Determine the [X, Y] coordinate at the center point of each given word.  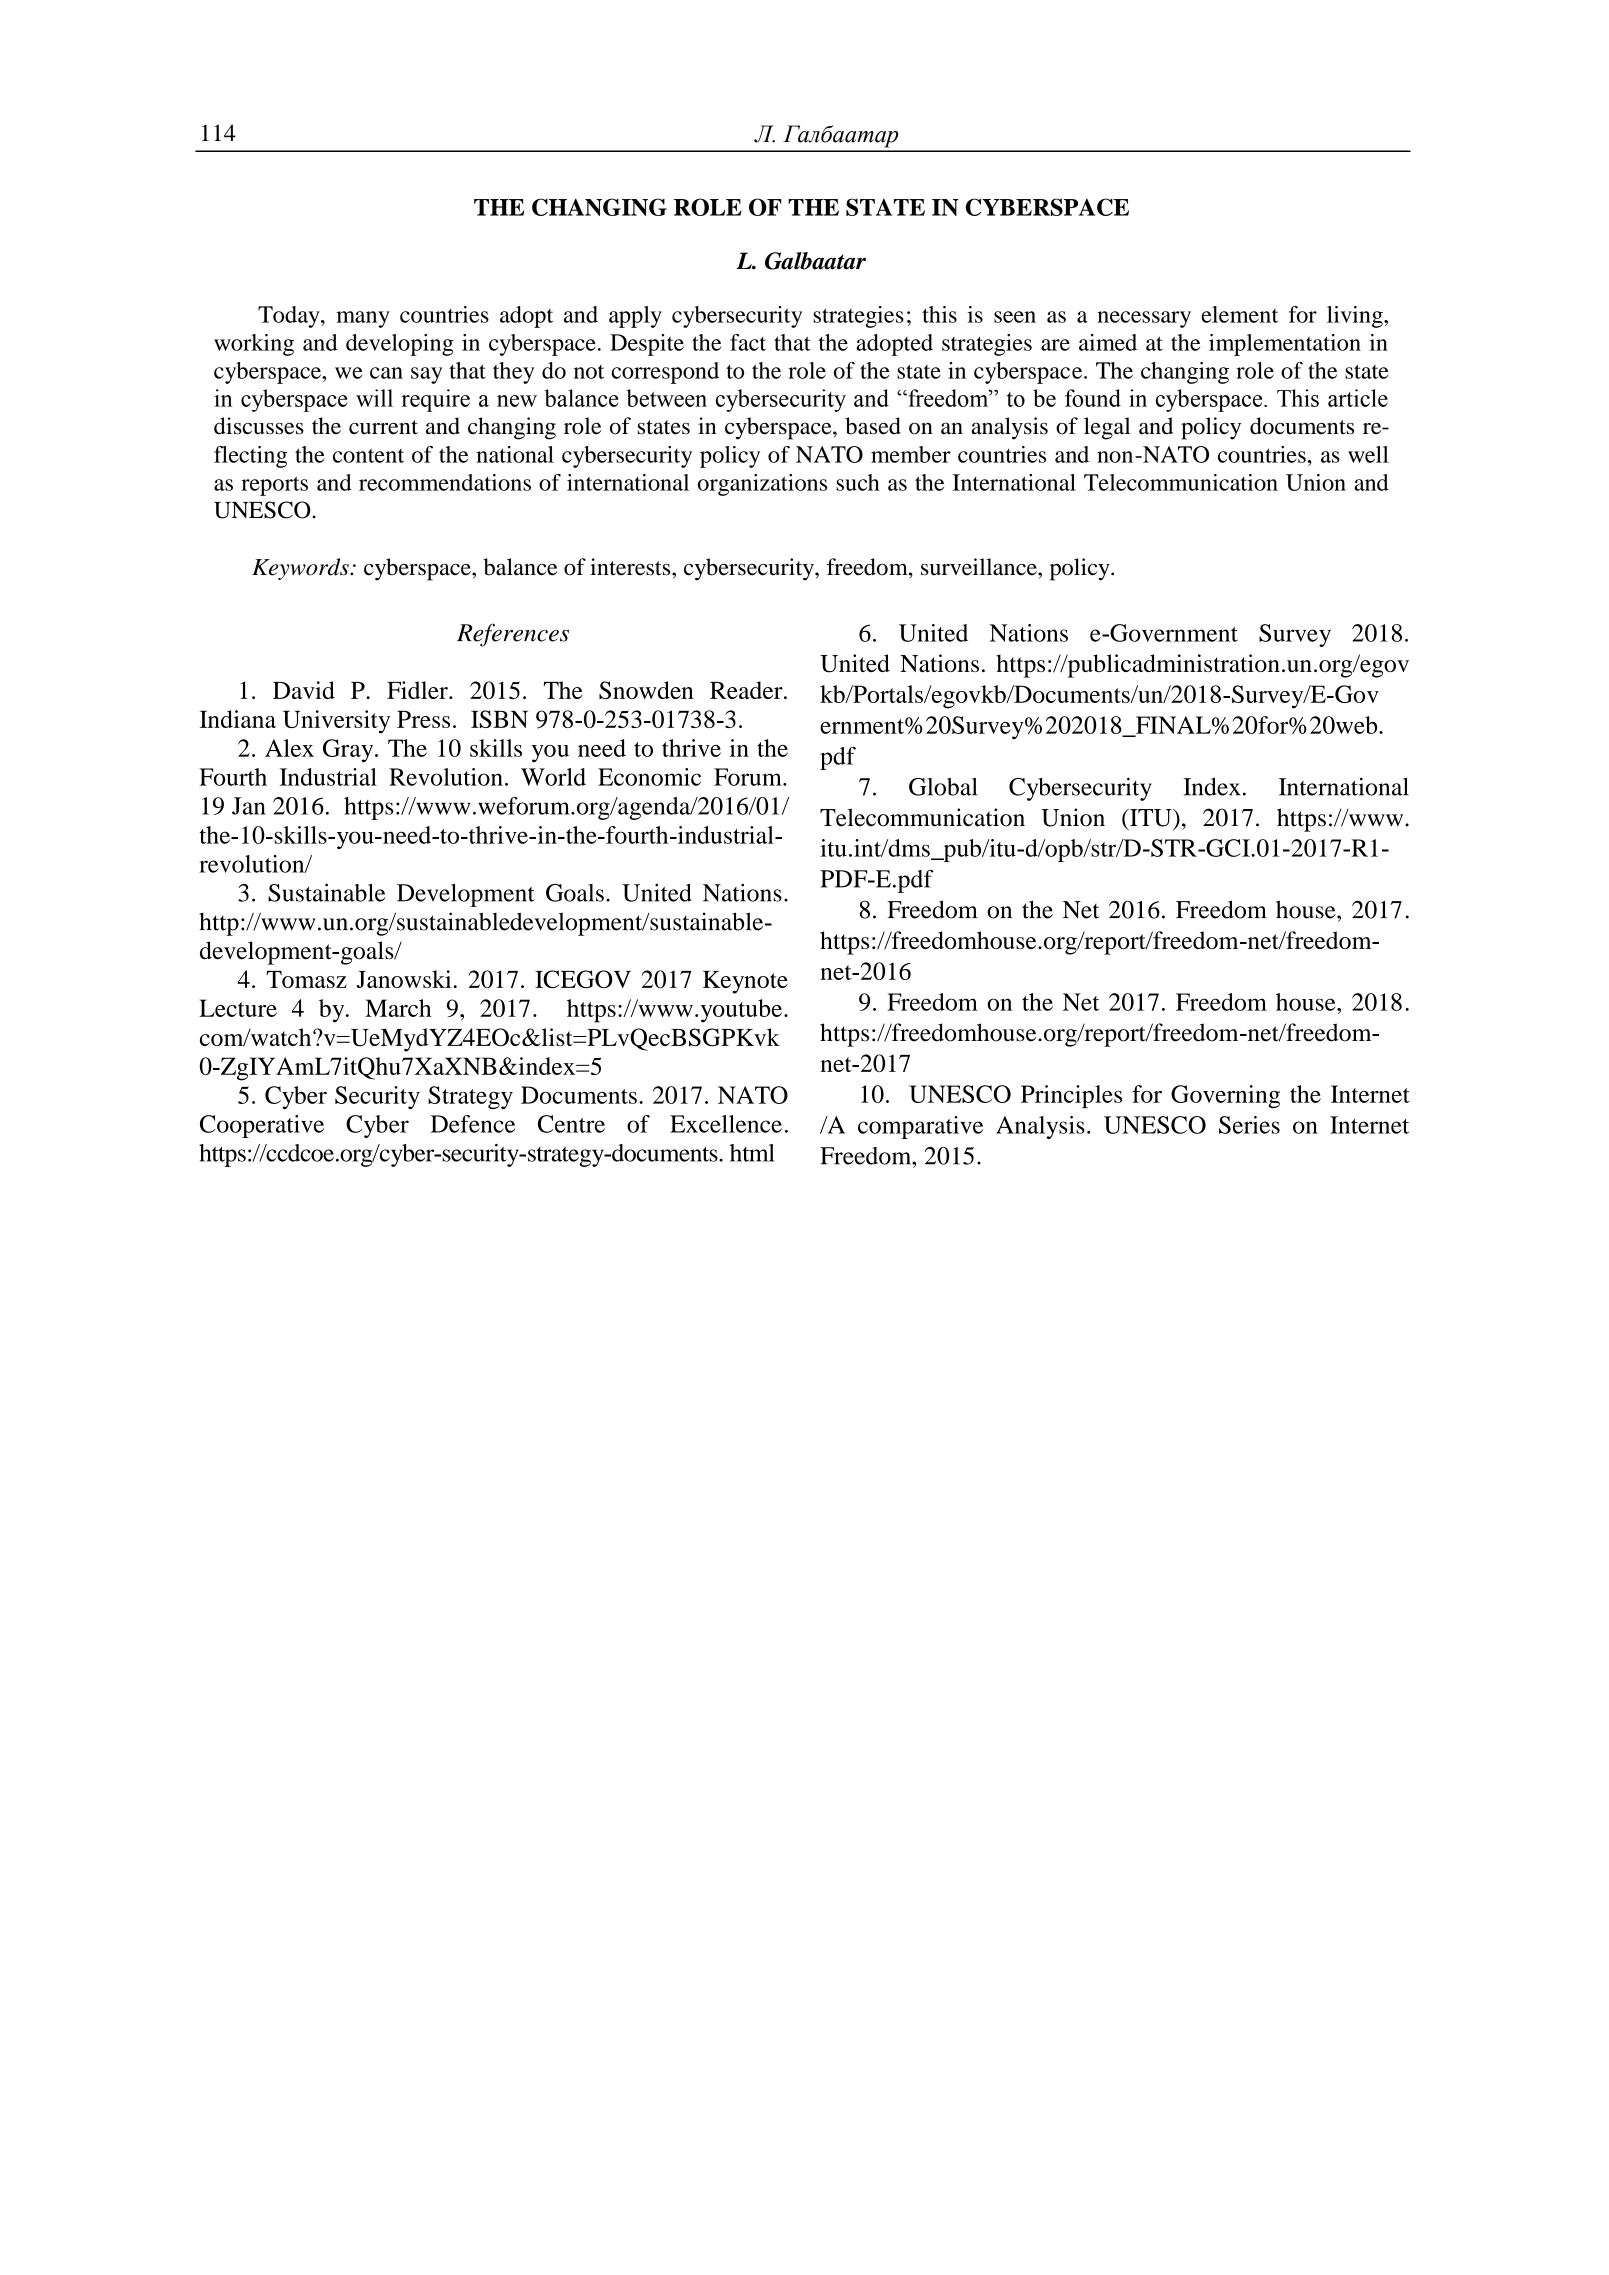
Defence [472, 1124]
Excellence [726, 1124]
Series [1249, 1125]
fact [748, 342]
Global [943, 787]
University [336, 722]
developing [400, 345]
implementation [1285, 345]
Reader [747, 690]
